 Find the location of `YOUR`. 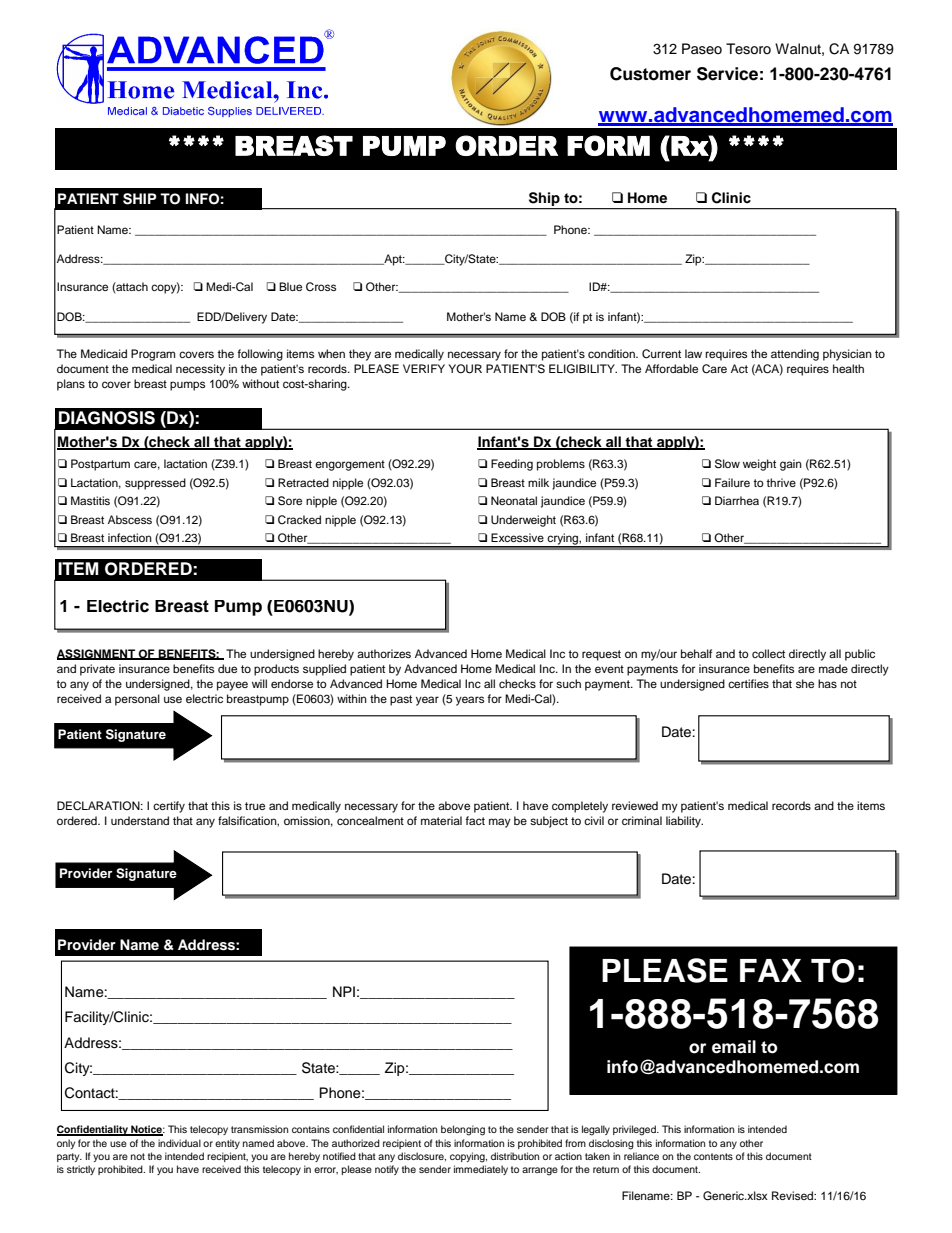

YOUR is located at coordinates (465, 369).
